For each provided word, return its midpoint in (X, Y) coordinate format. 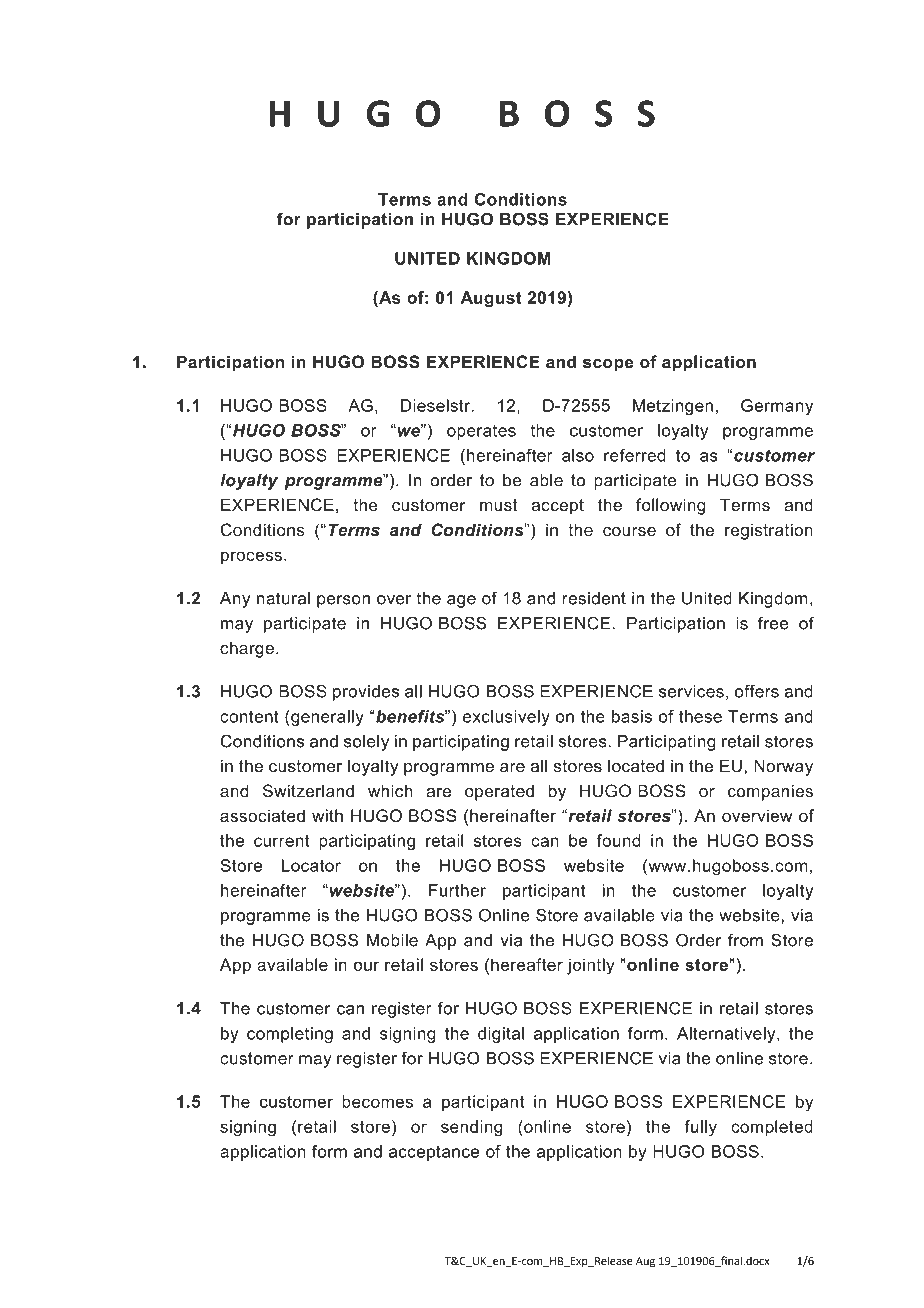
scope (608, 365)
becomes (377, 1101)
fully (700, 1128)
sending (471, 1128)
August (491, 299)
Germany (777, 407)
